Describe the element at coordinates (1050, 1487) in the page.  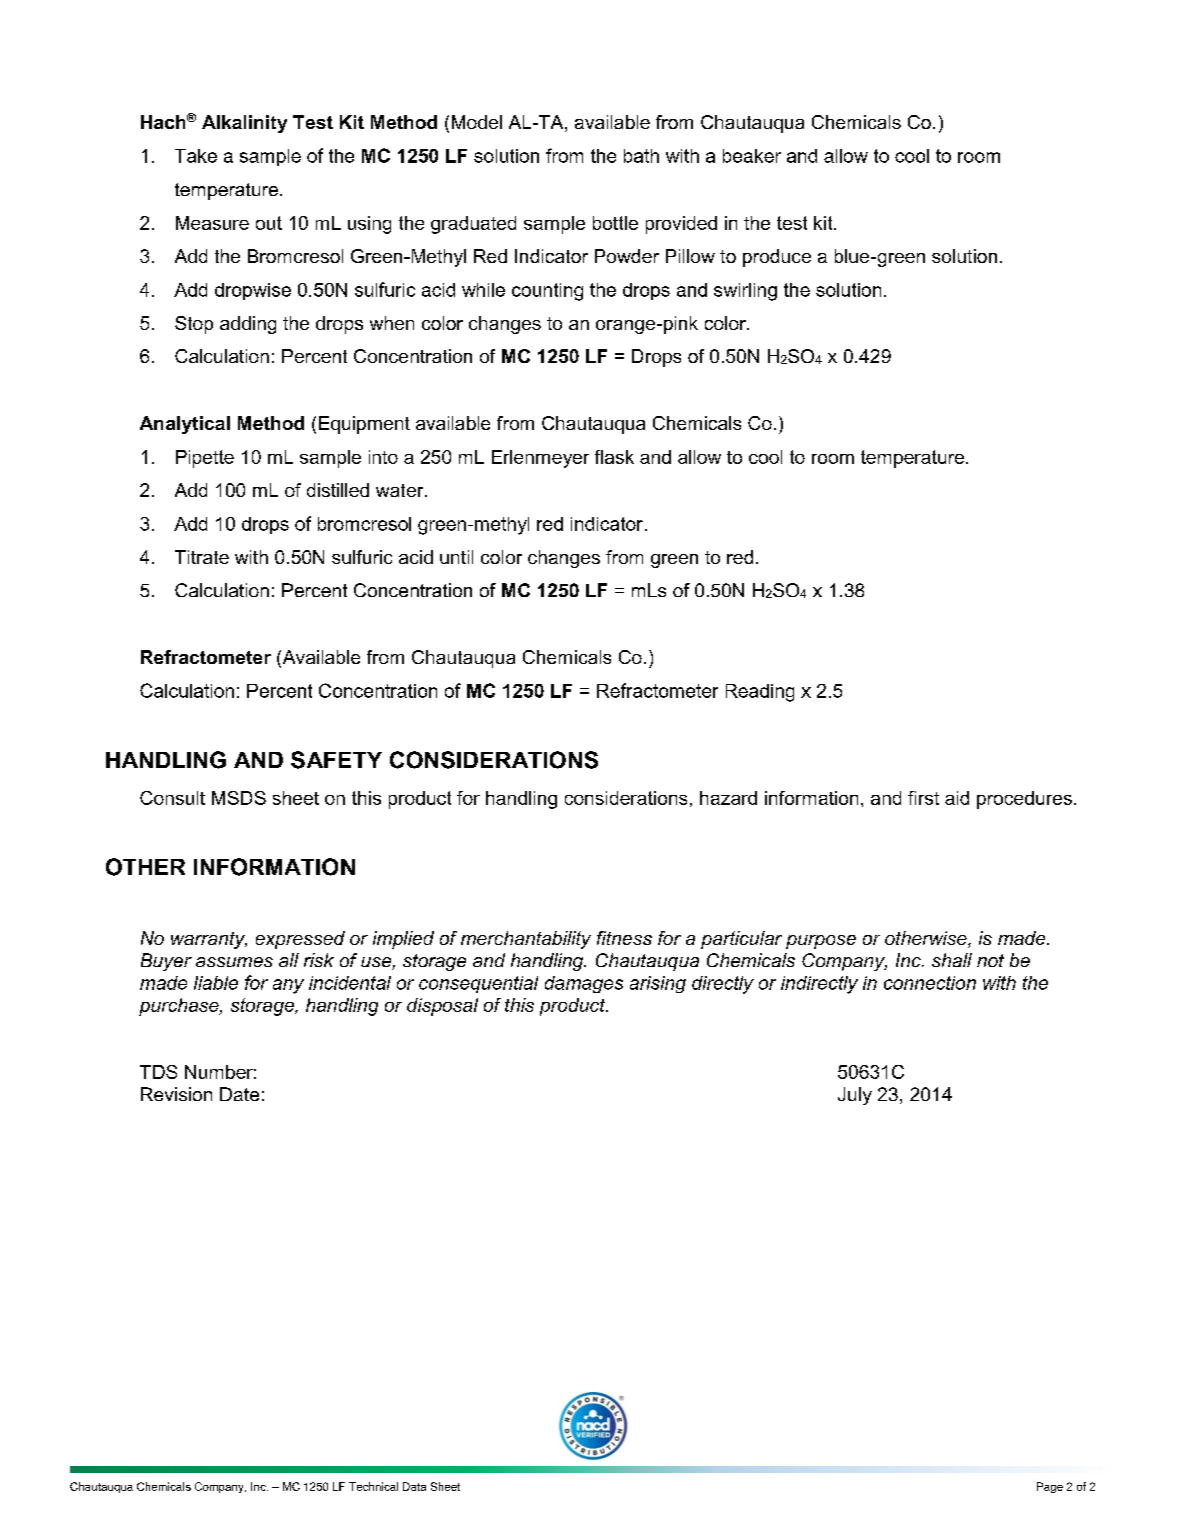
I see `Page` at that location.
